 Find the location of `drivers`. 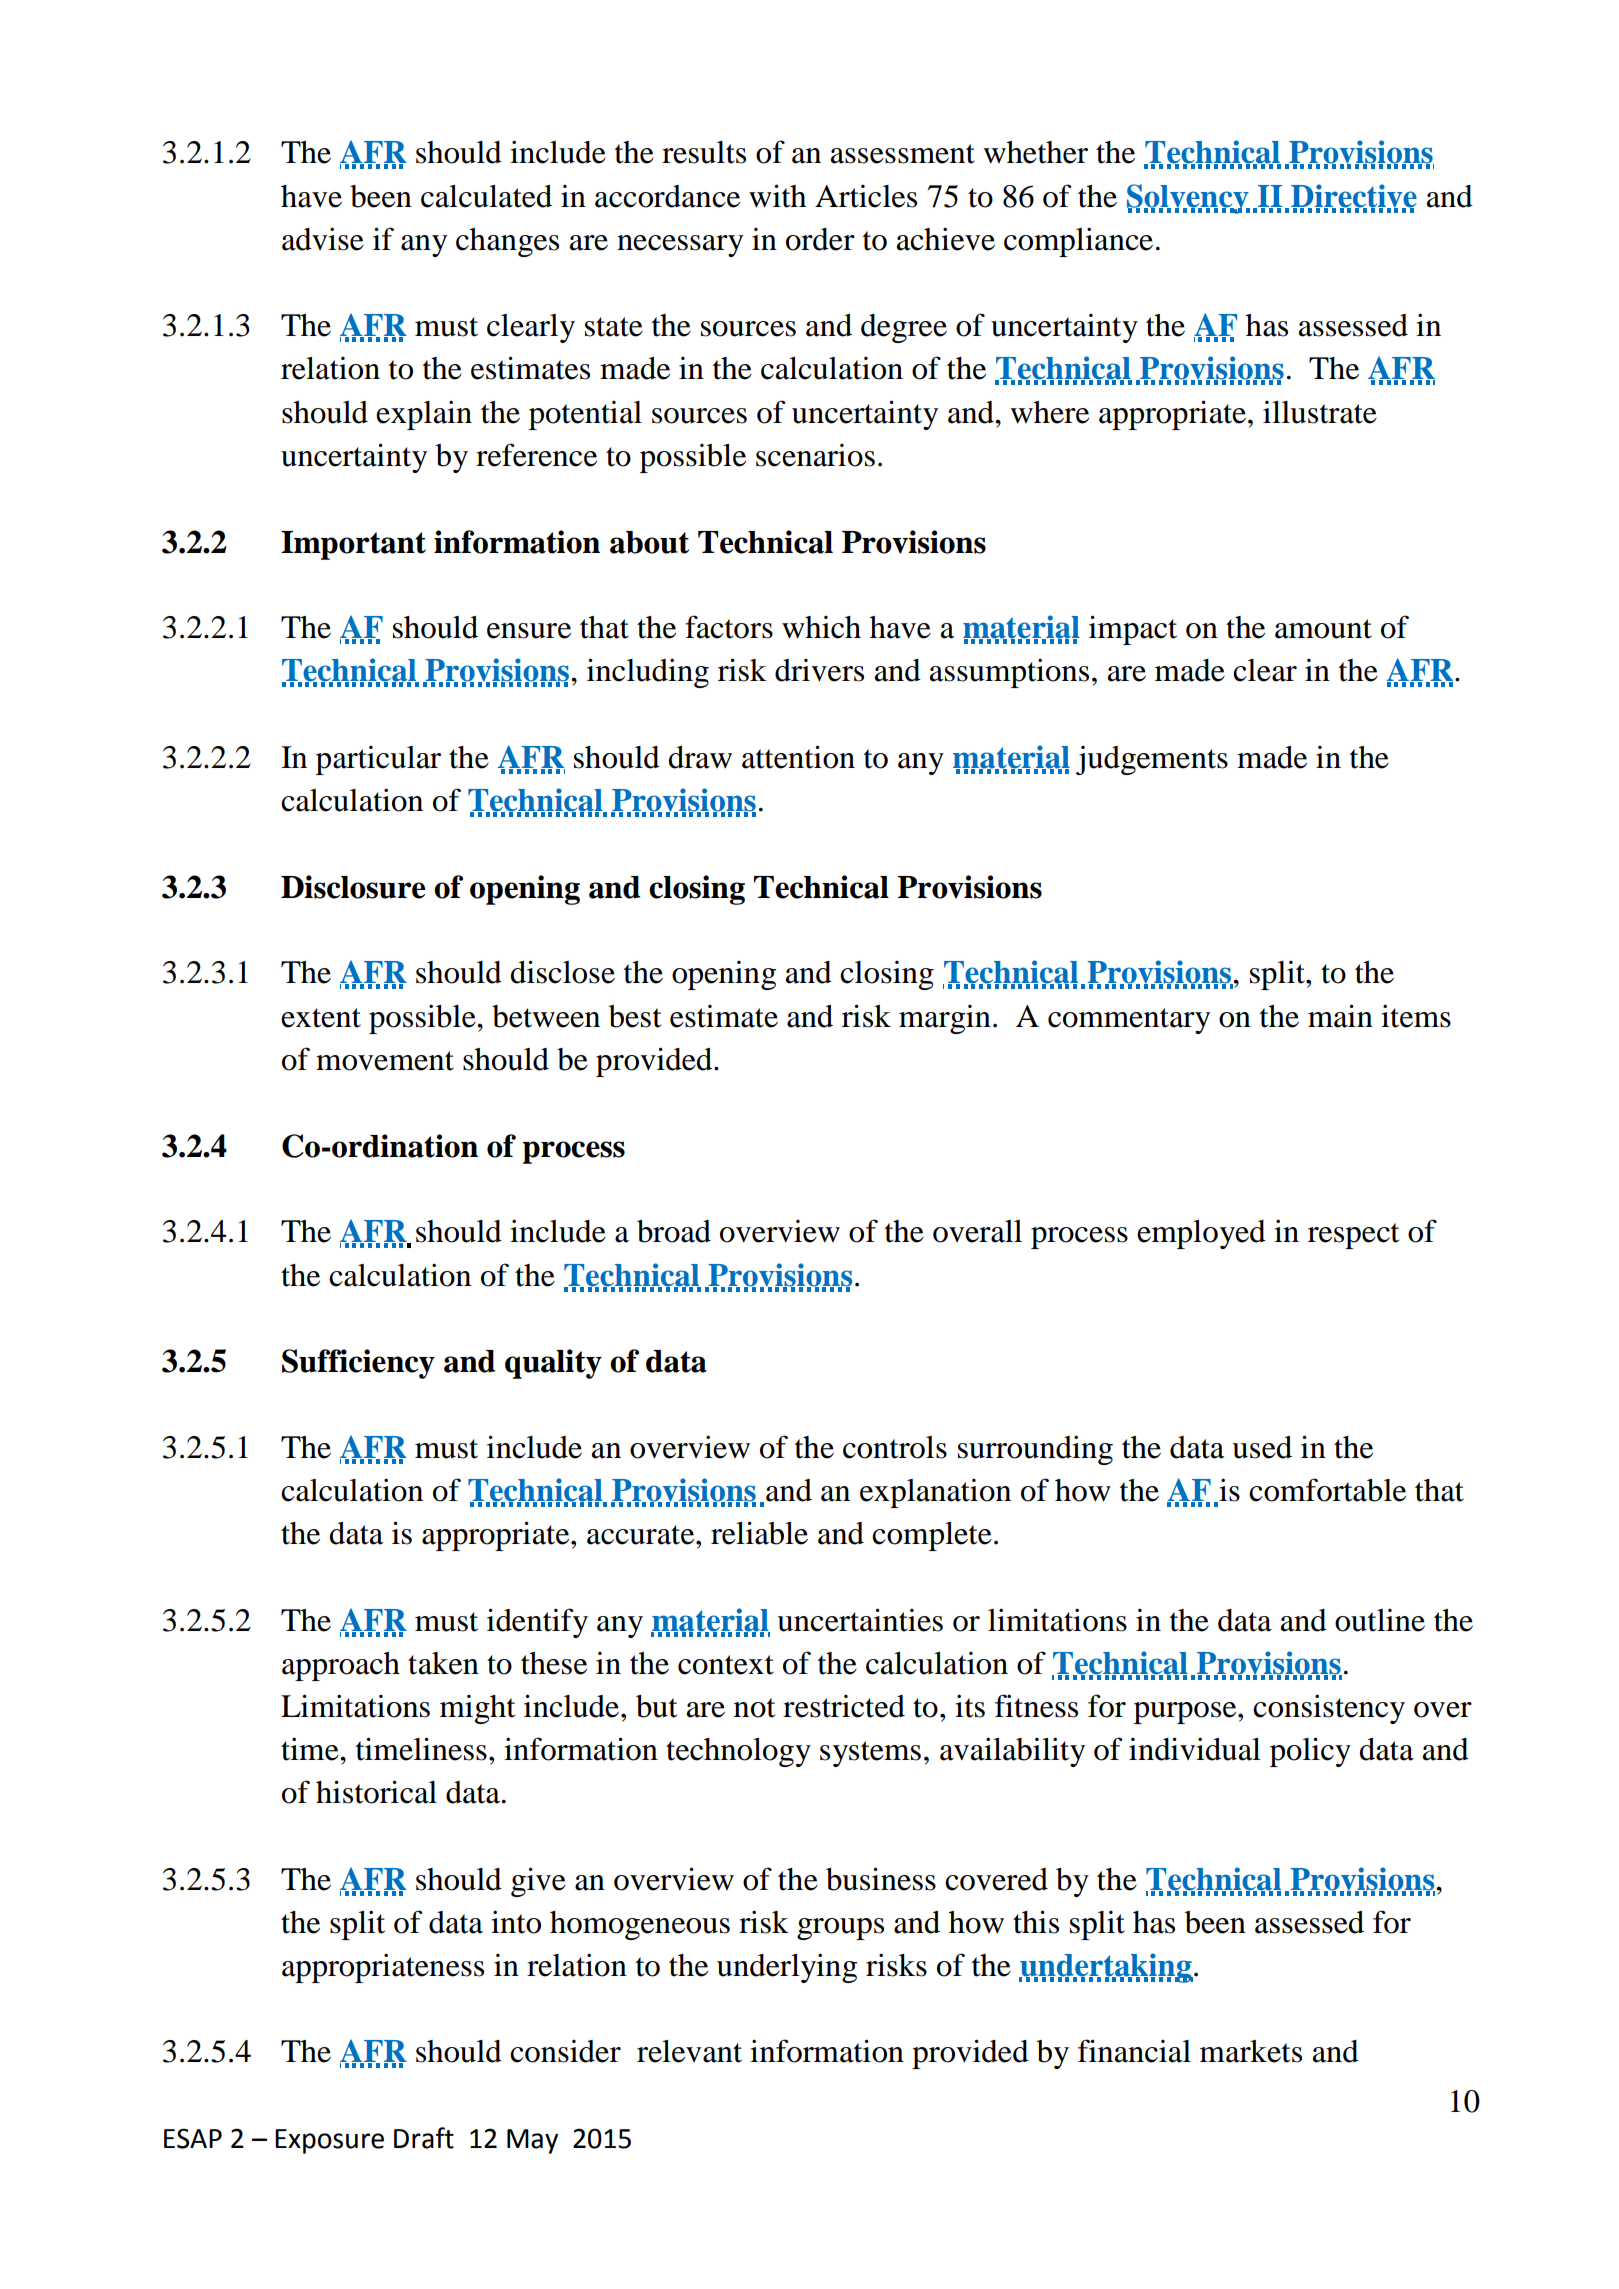

drivers is located at coordinates (819, 670).
